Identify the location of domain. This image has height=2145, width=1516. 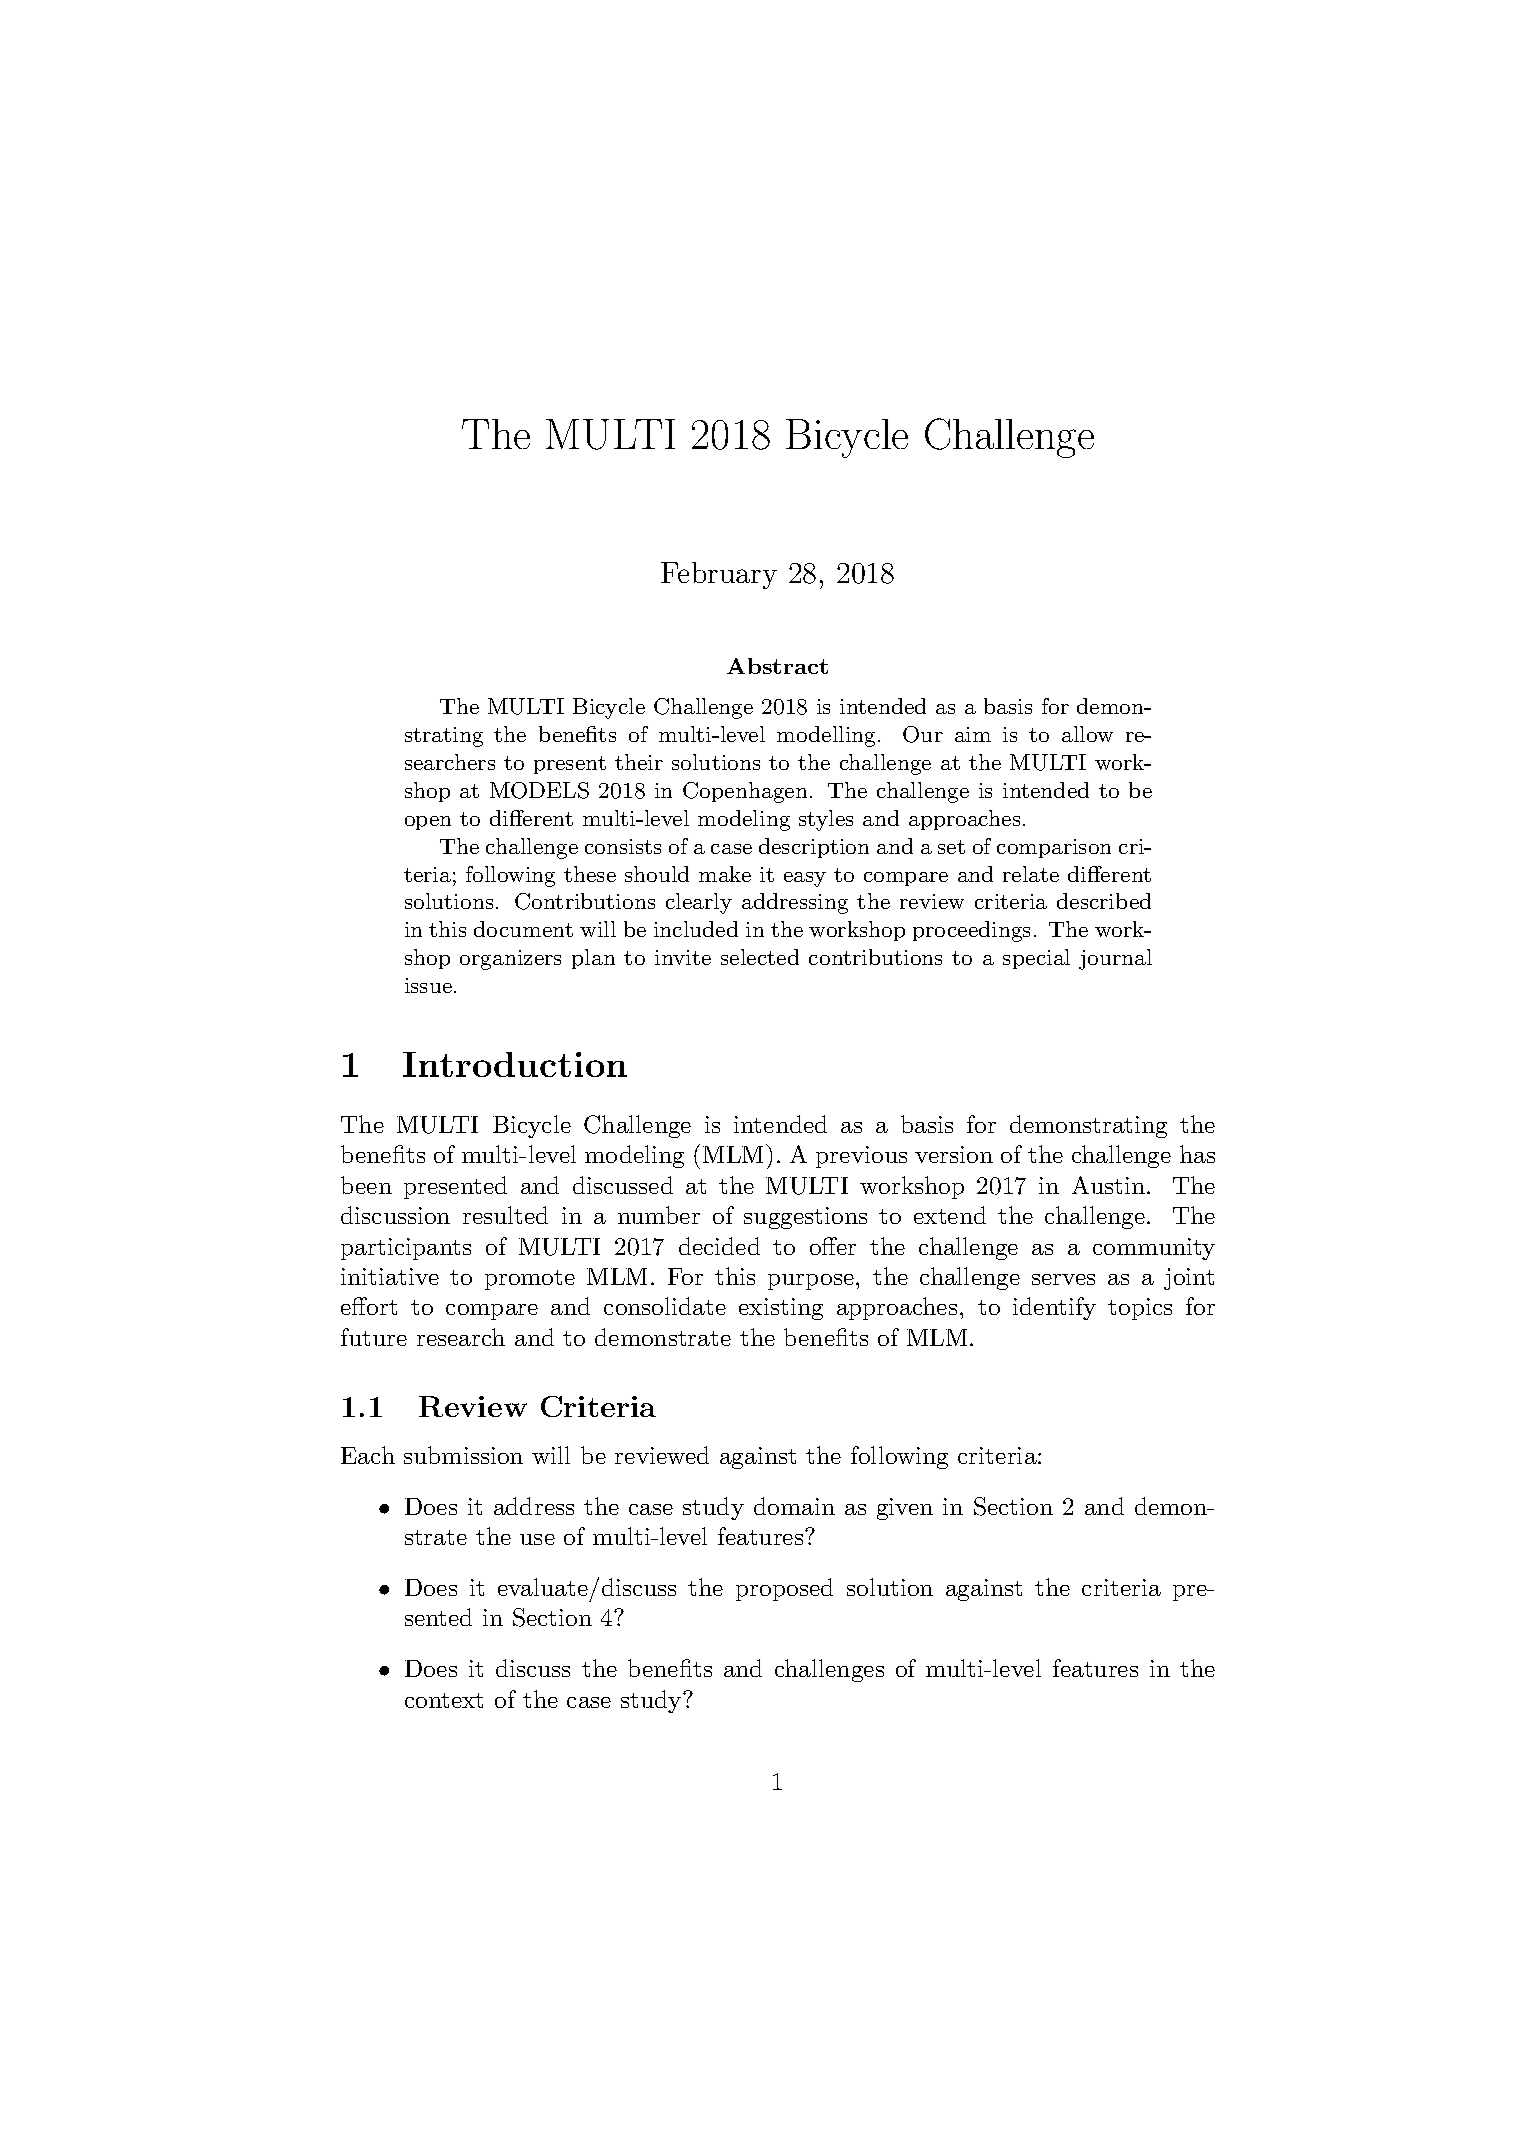
(794, 1506).
